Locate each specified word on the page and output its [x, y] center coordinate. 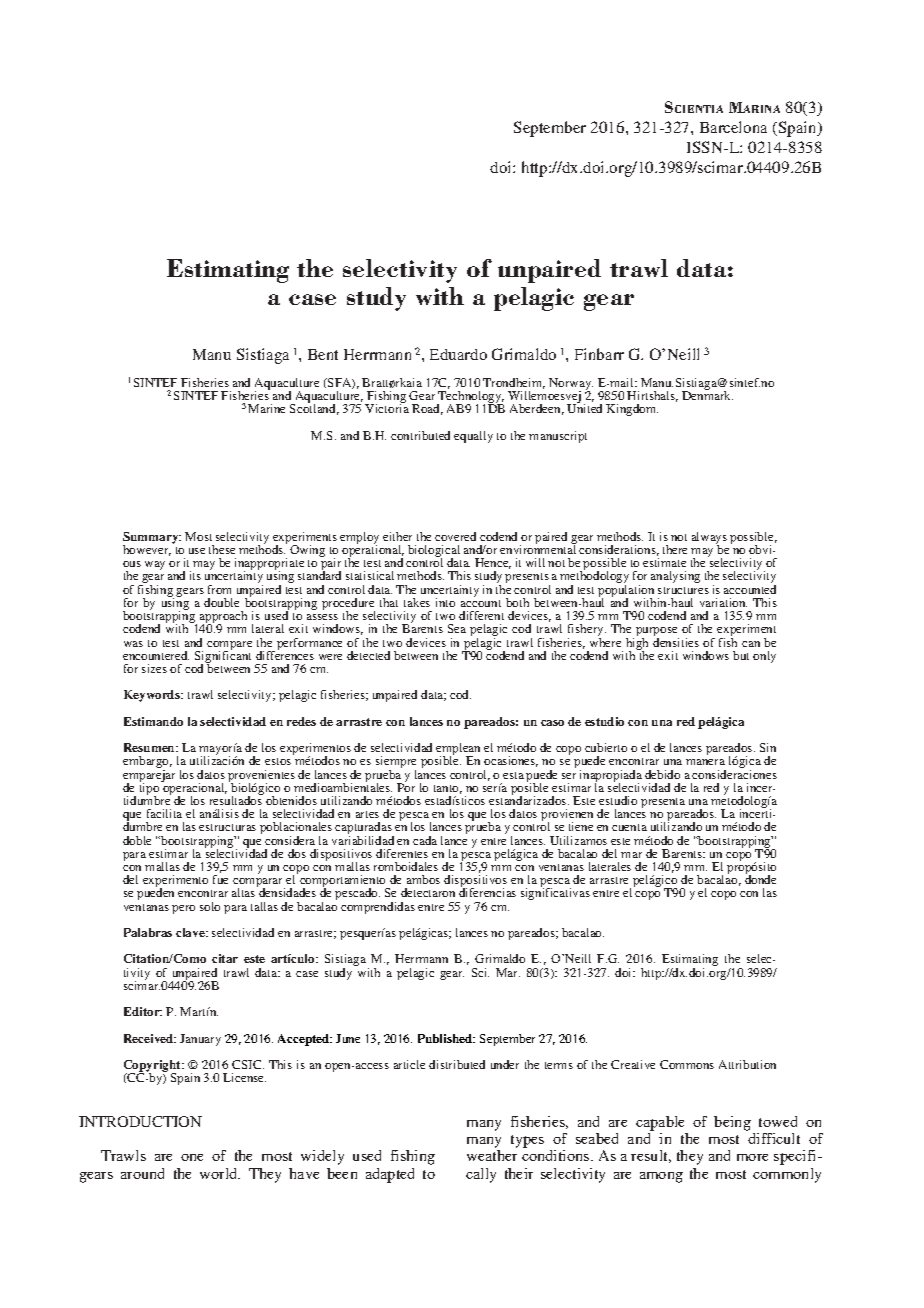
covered [455, 536]
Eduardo [458, 354]
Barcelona [733, 127]
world [220, 1173]
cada [425, 840]
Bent [323, 354]
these [222, 549]
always [709, 539]
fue [220, 879]
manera [705, 762]
